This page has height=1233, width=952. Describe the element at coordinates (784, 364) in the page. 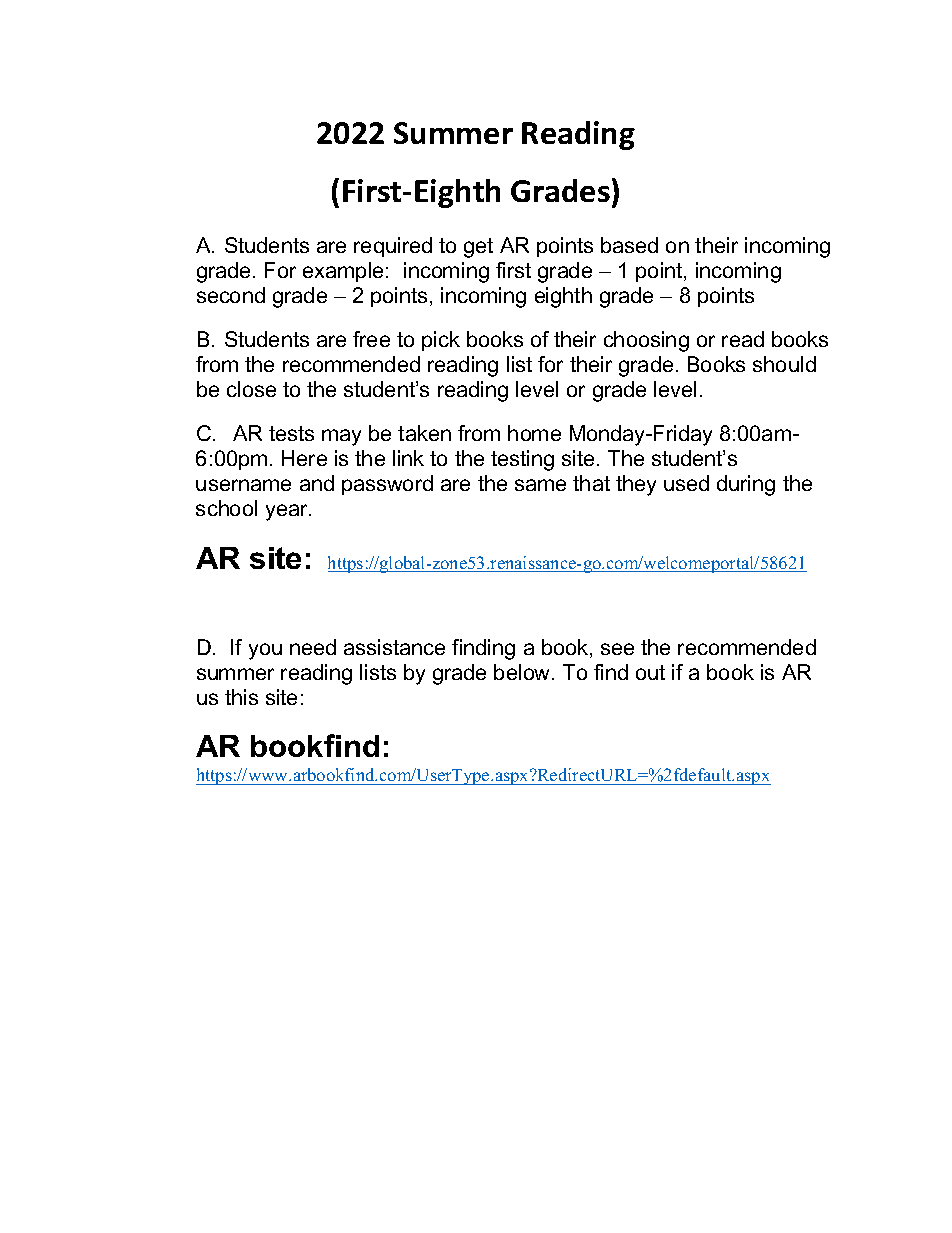

I see `should` at that location.
